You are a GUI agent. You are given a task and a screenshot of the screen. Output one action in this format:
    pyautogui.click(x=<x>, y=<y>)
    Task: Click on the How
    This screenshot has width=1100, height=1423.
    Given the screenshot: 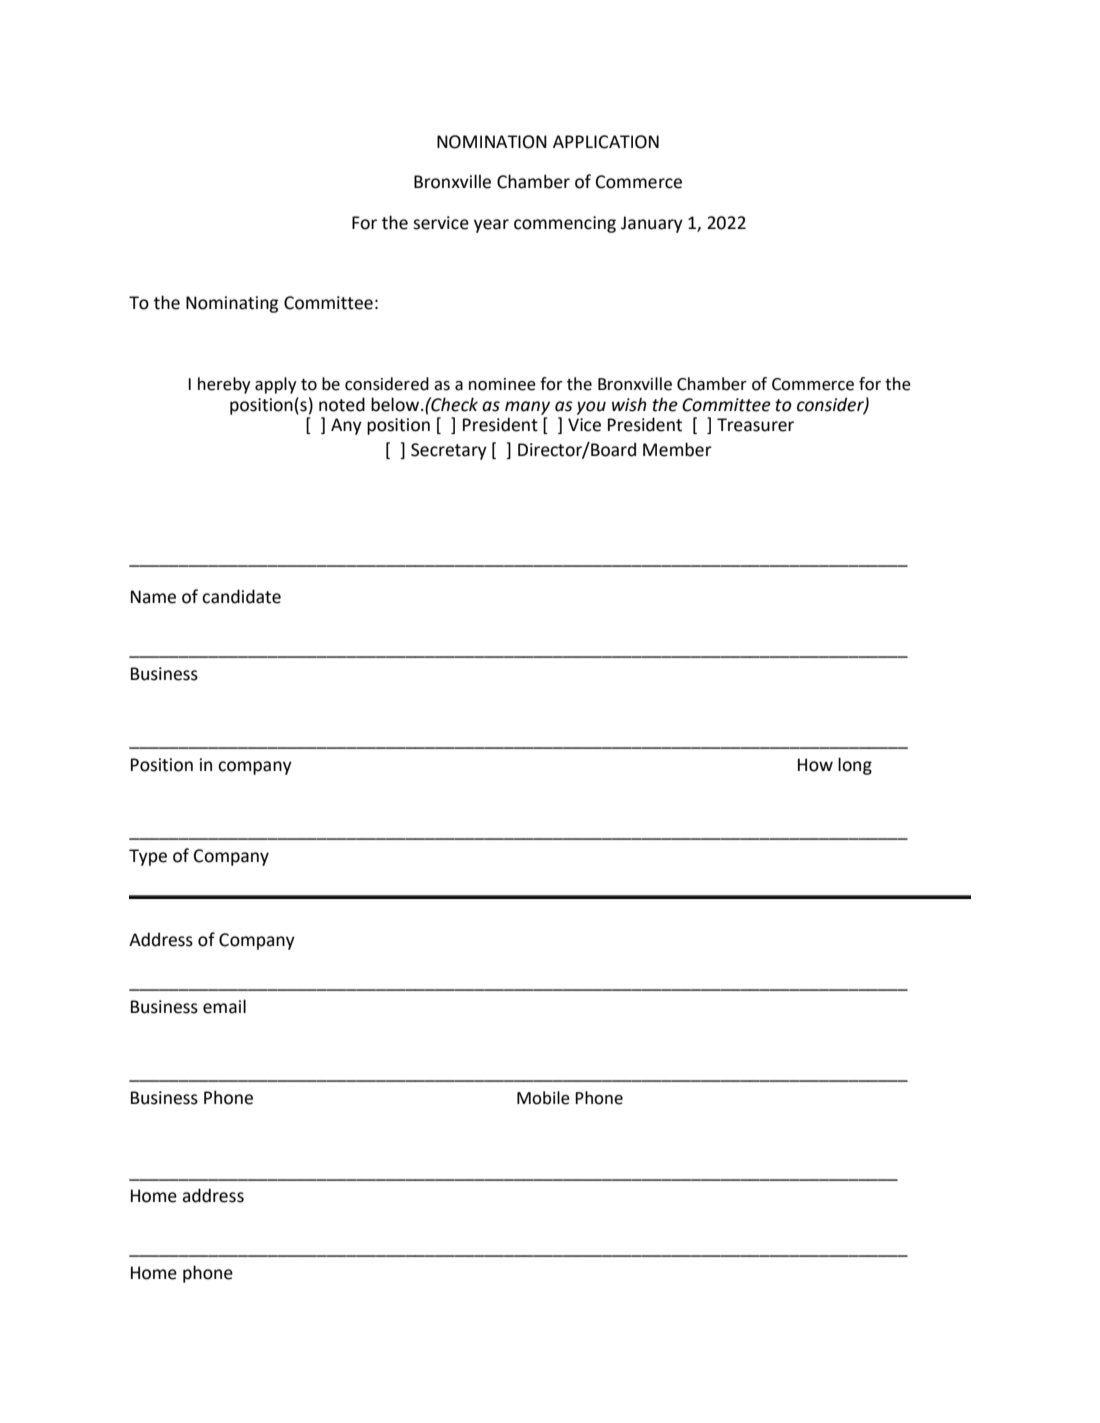 What is the action you would take?
    pyautogui.click(x=815, y=765)
